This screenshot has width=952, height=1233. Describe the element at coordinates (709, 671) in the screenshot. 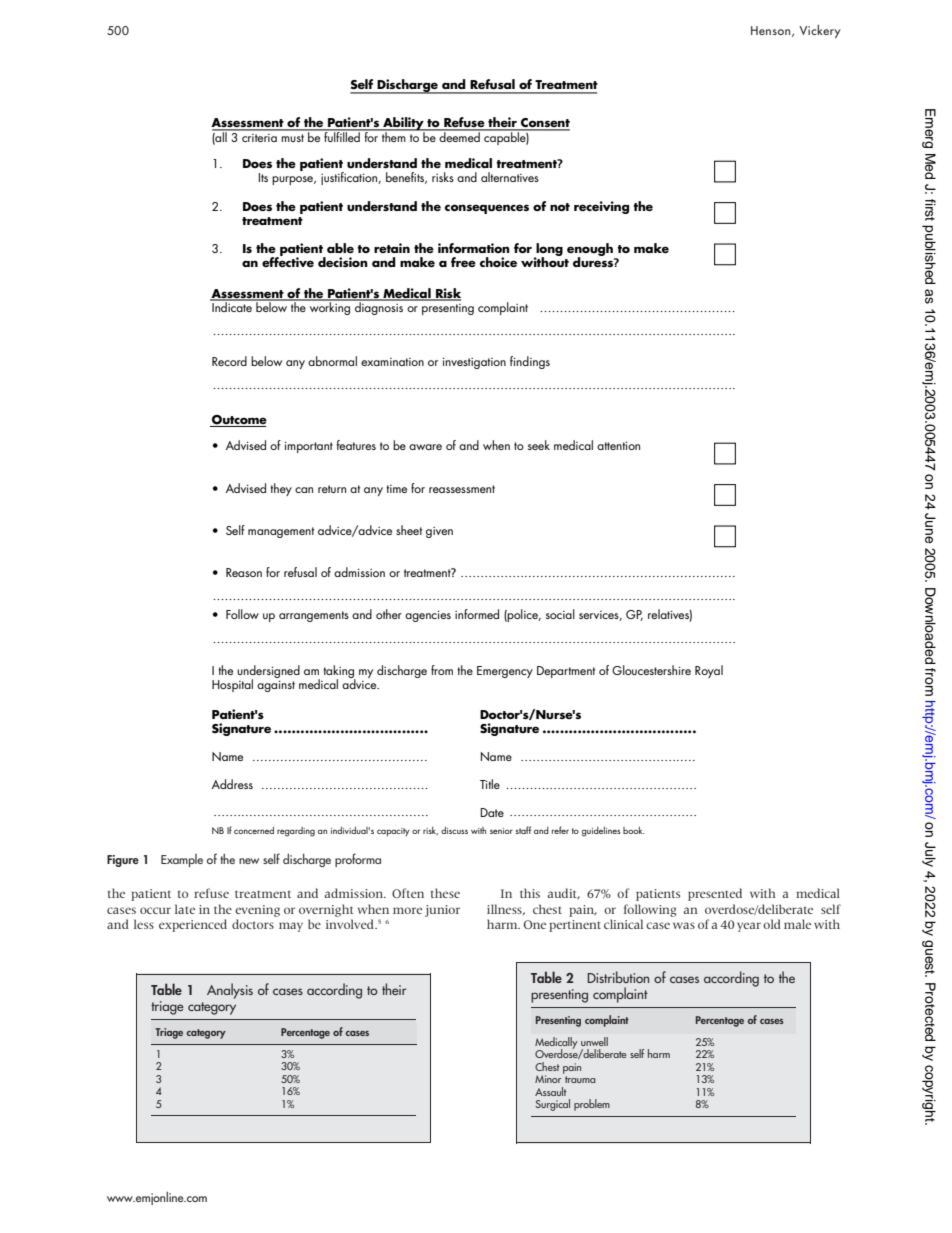

I see `Royal` at that location.
